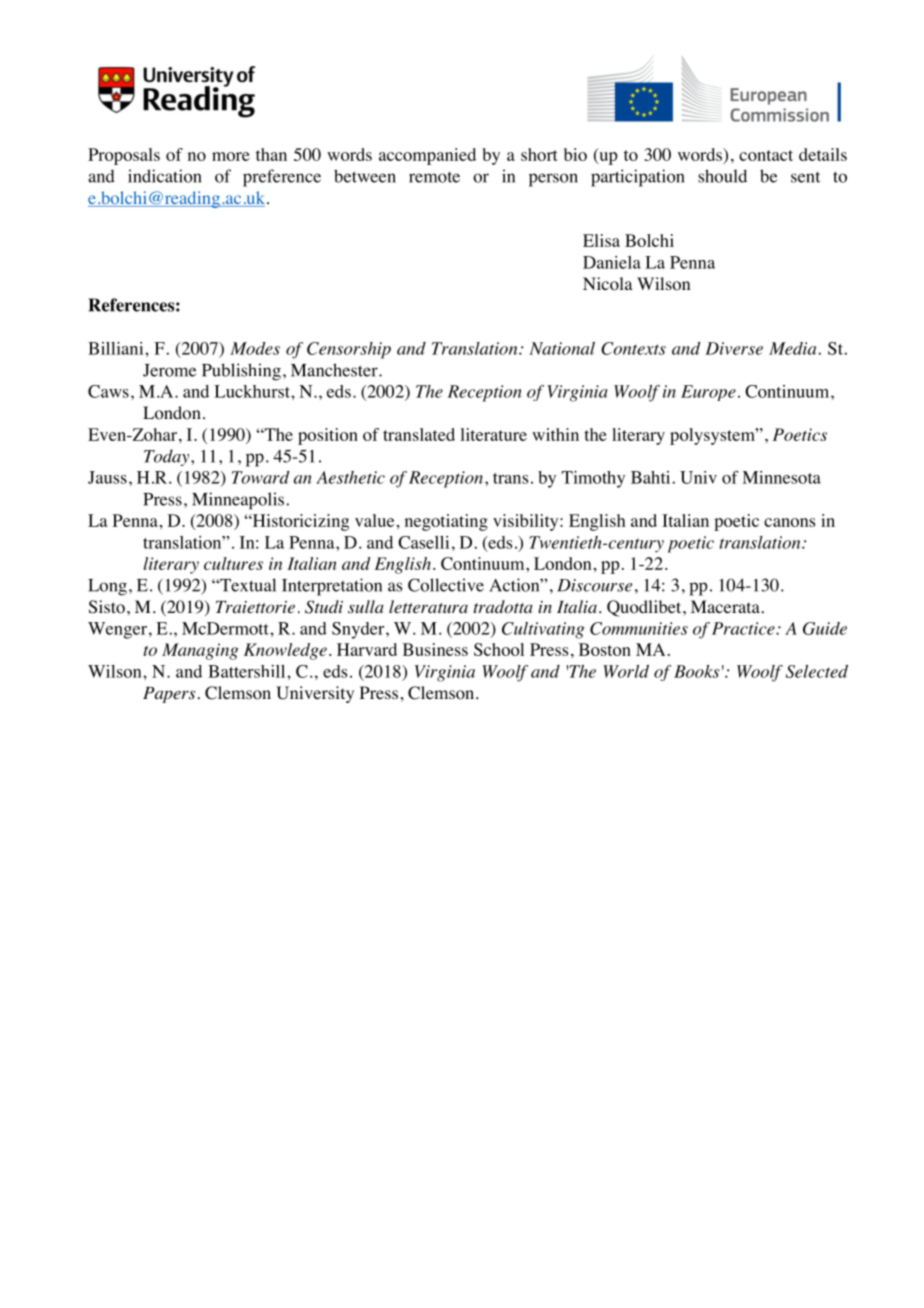 The image size is (924, 1308). I want to click on Europe, so click(708, 393).
